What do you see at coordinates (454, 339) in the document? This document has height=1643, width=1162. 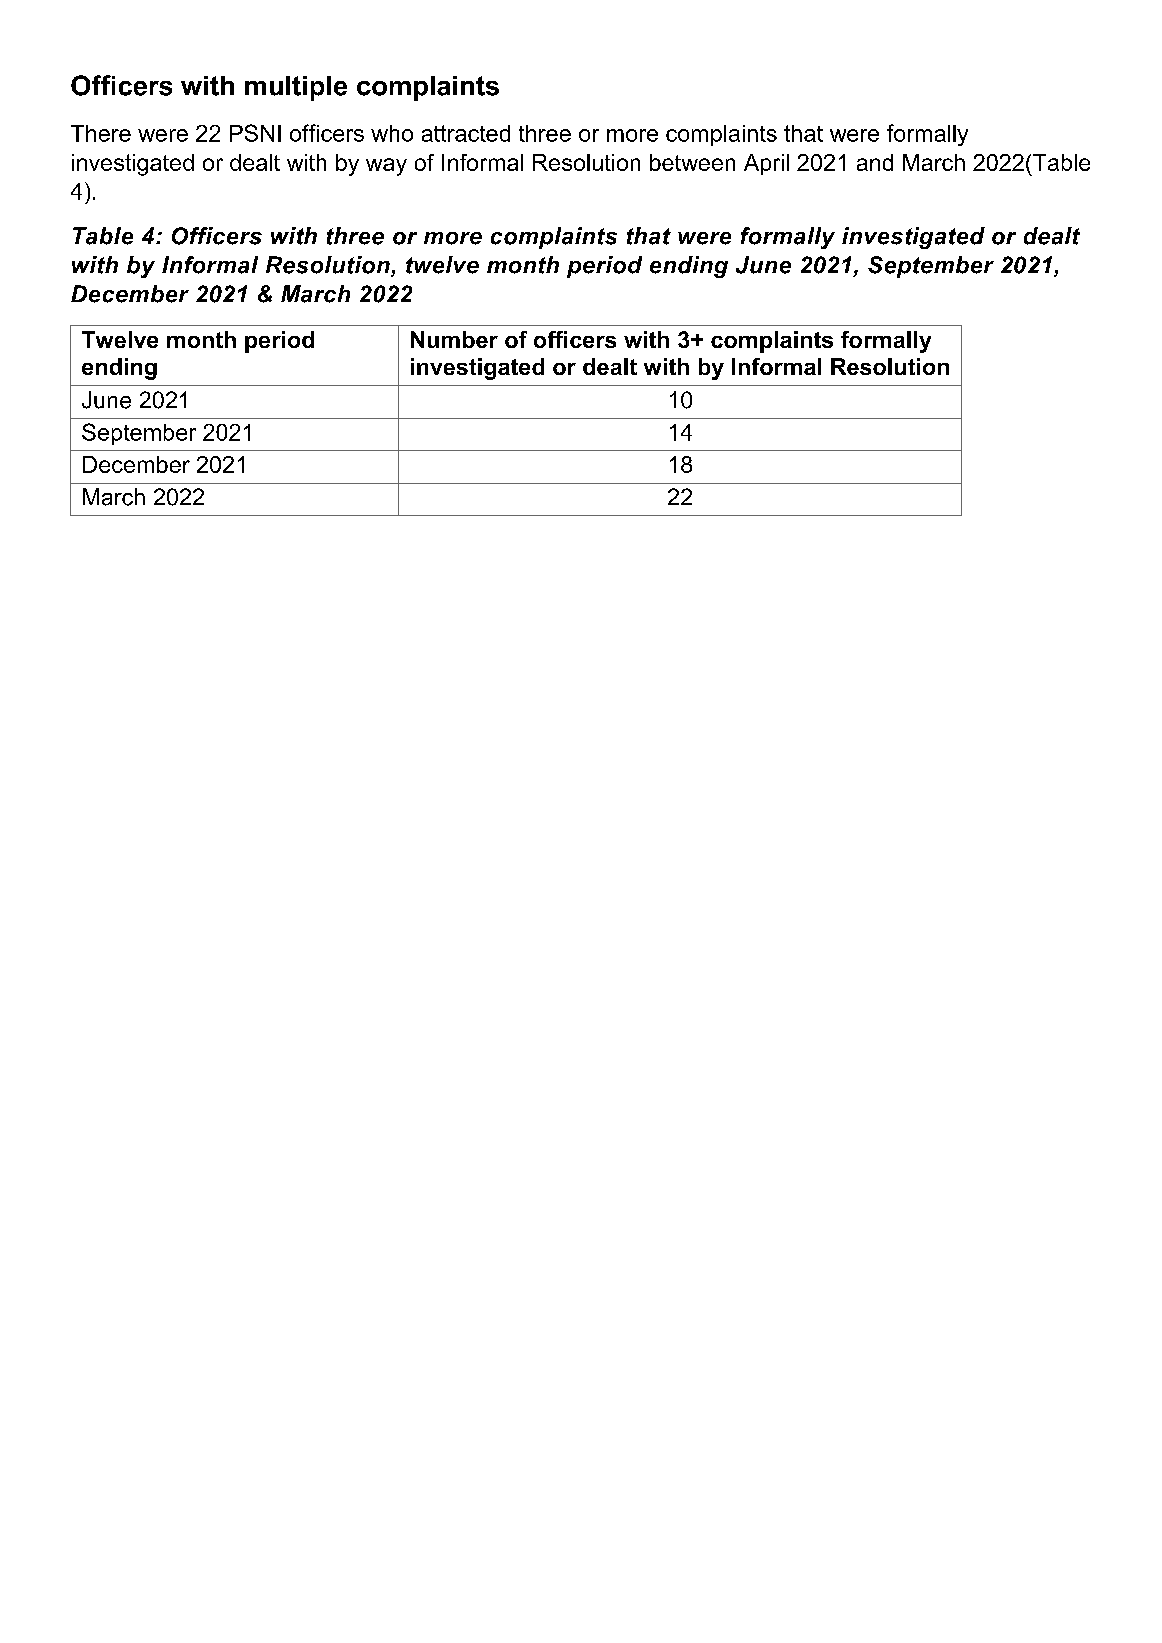 I see `Number` at bounding box center [454, 339].
